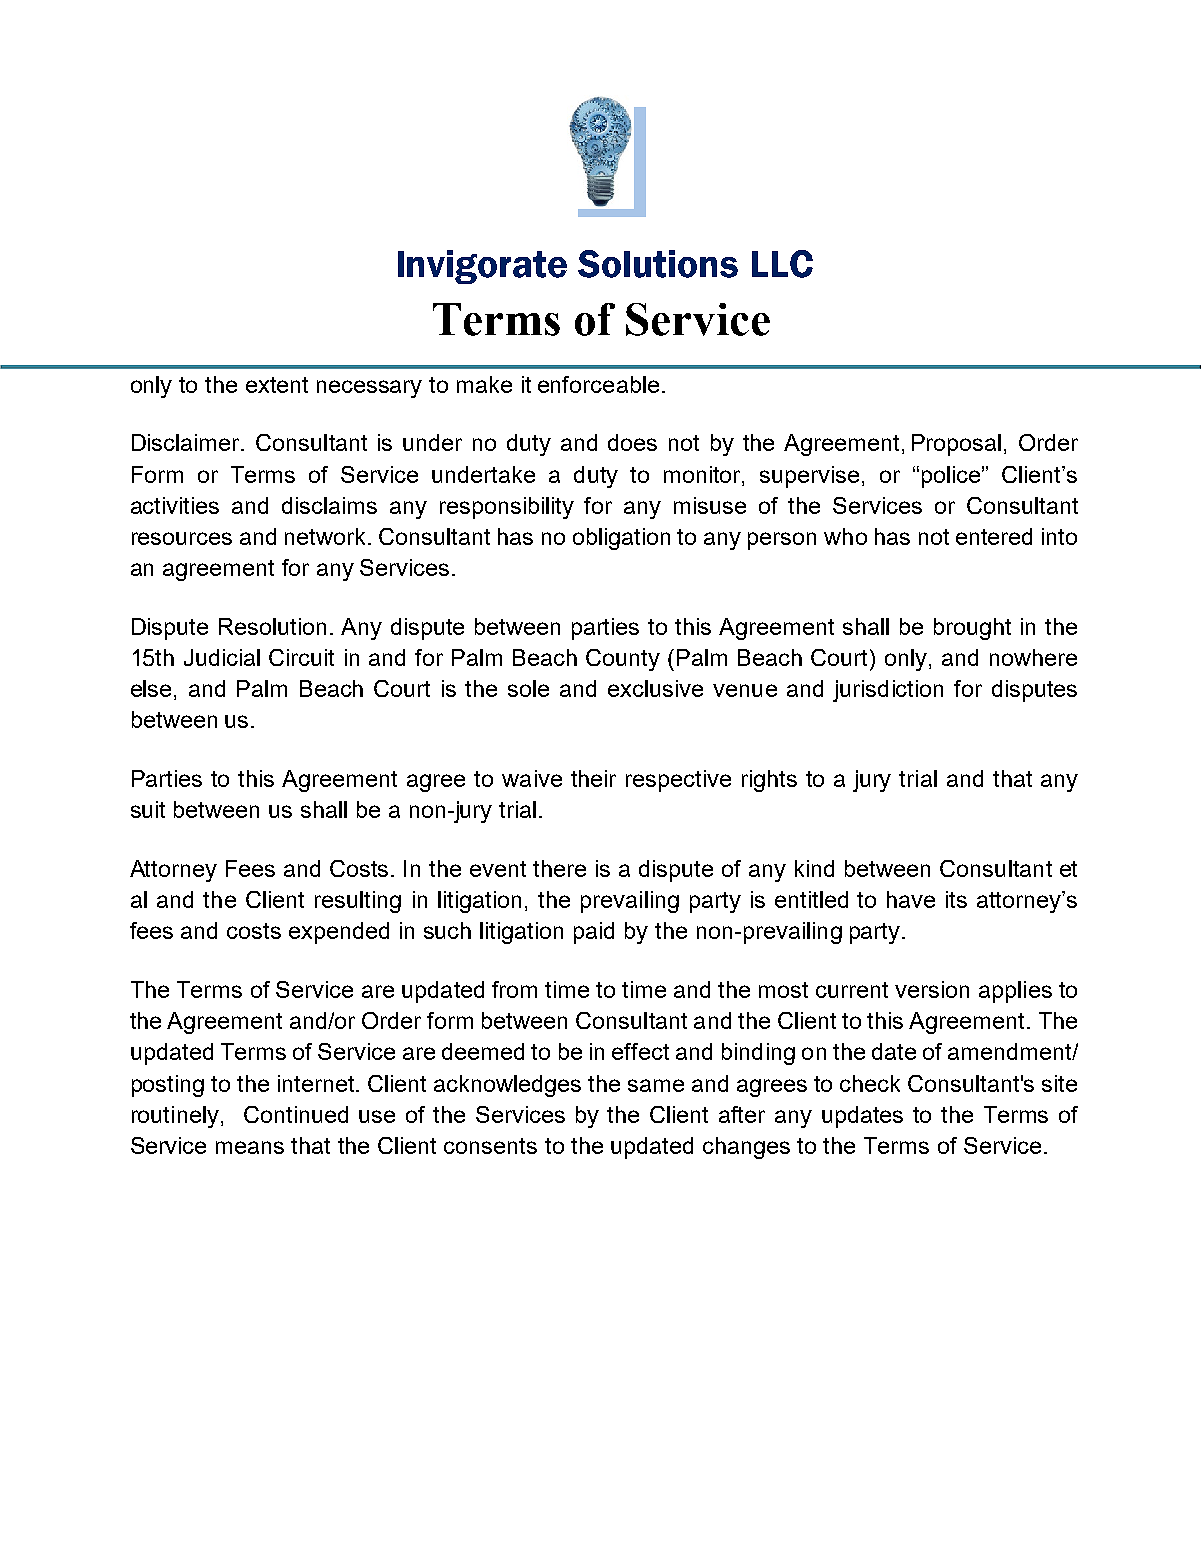  What do you see at coordinates (655, 688) in the screenshot?
I see `exclusive` at bounding box center [655, 688].
